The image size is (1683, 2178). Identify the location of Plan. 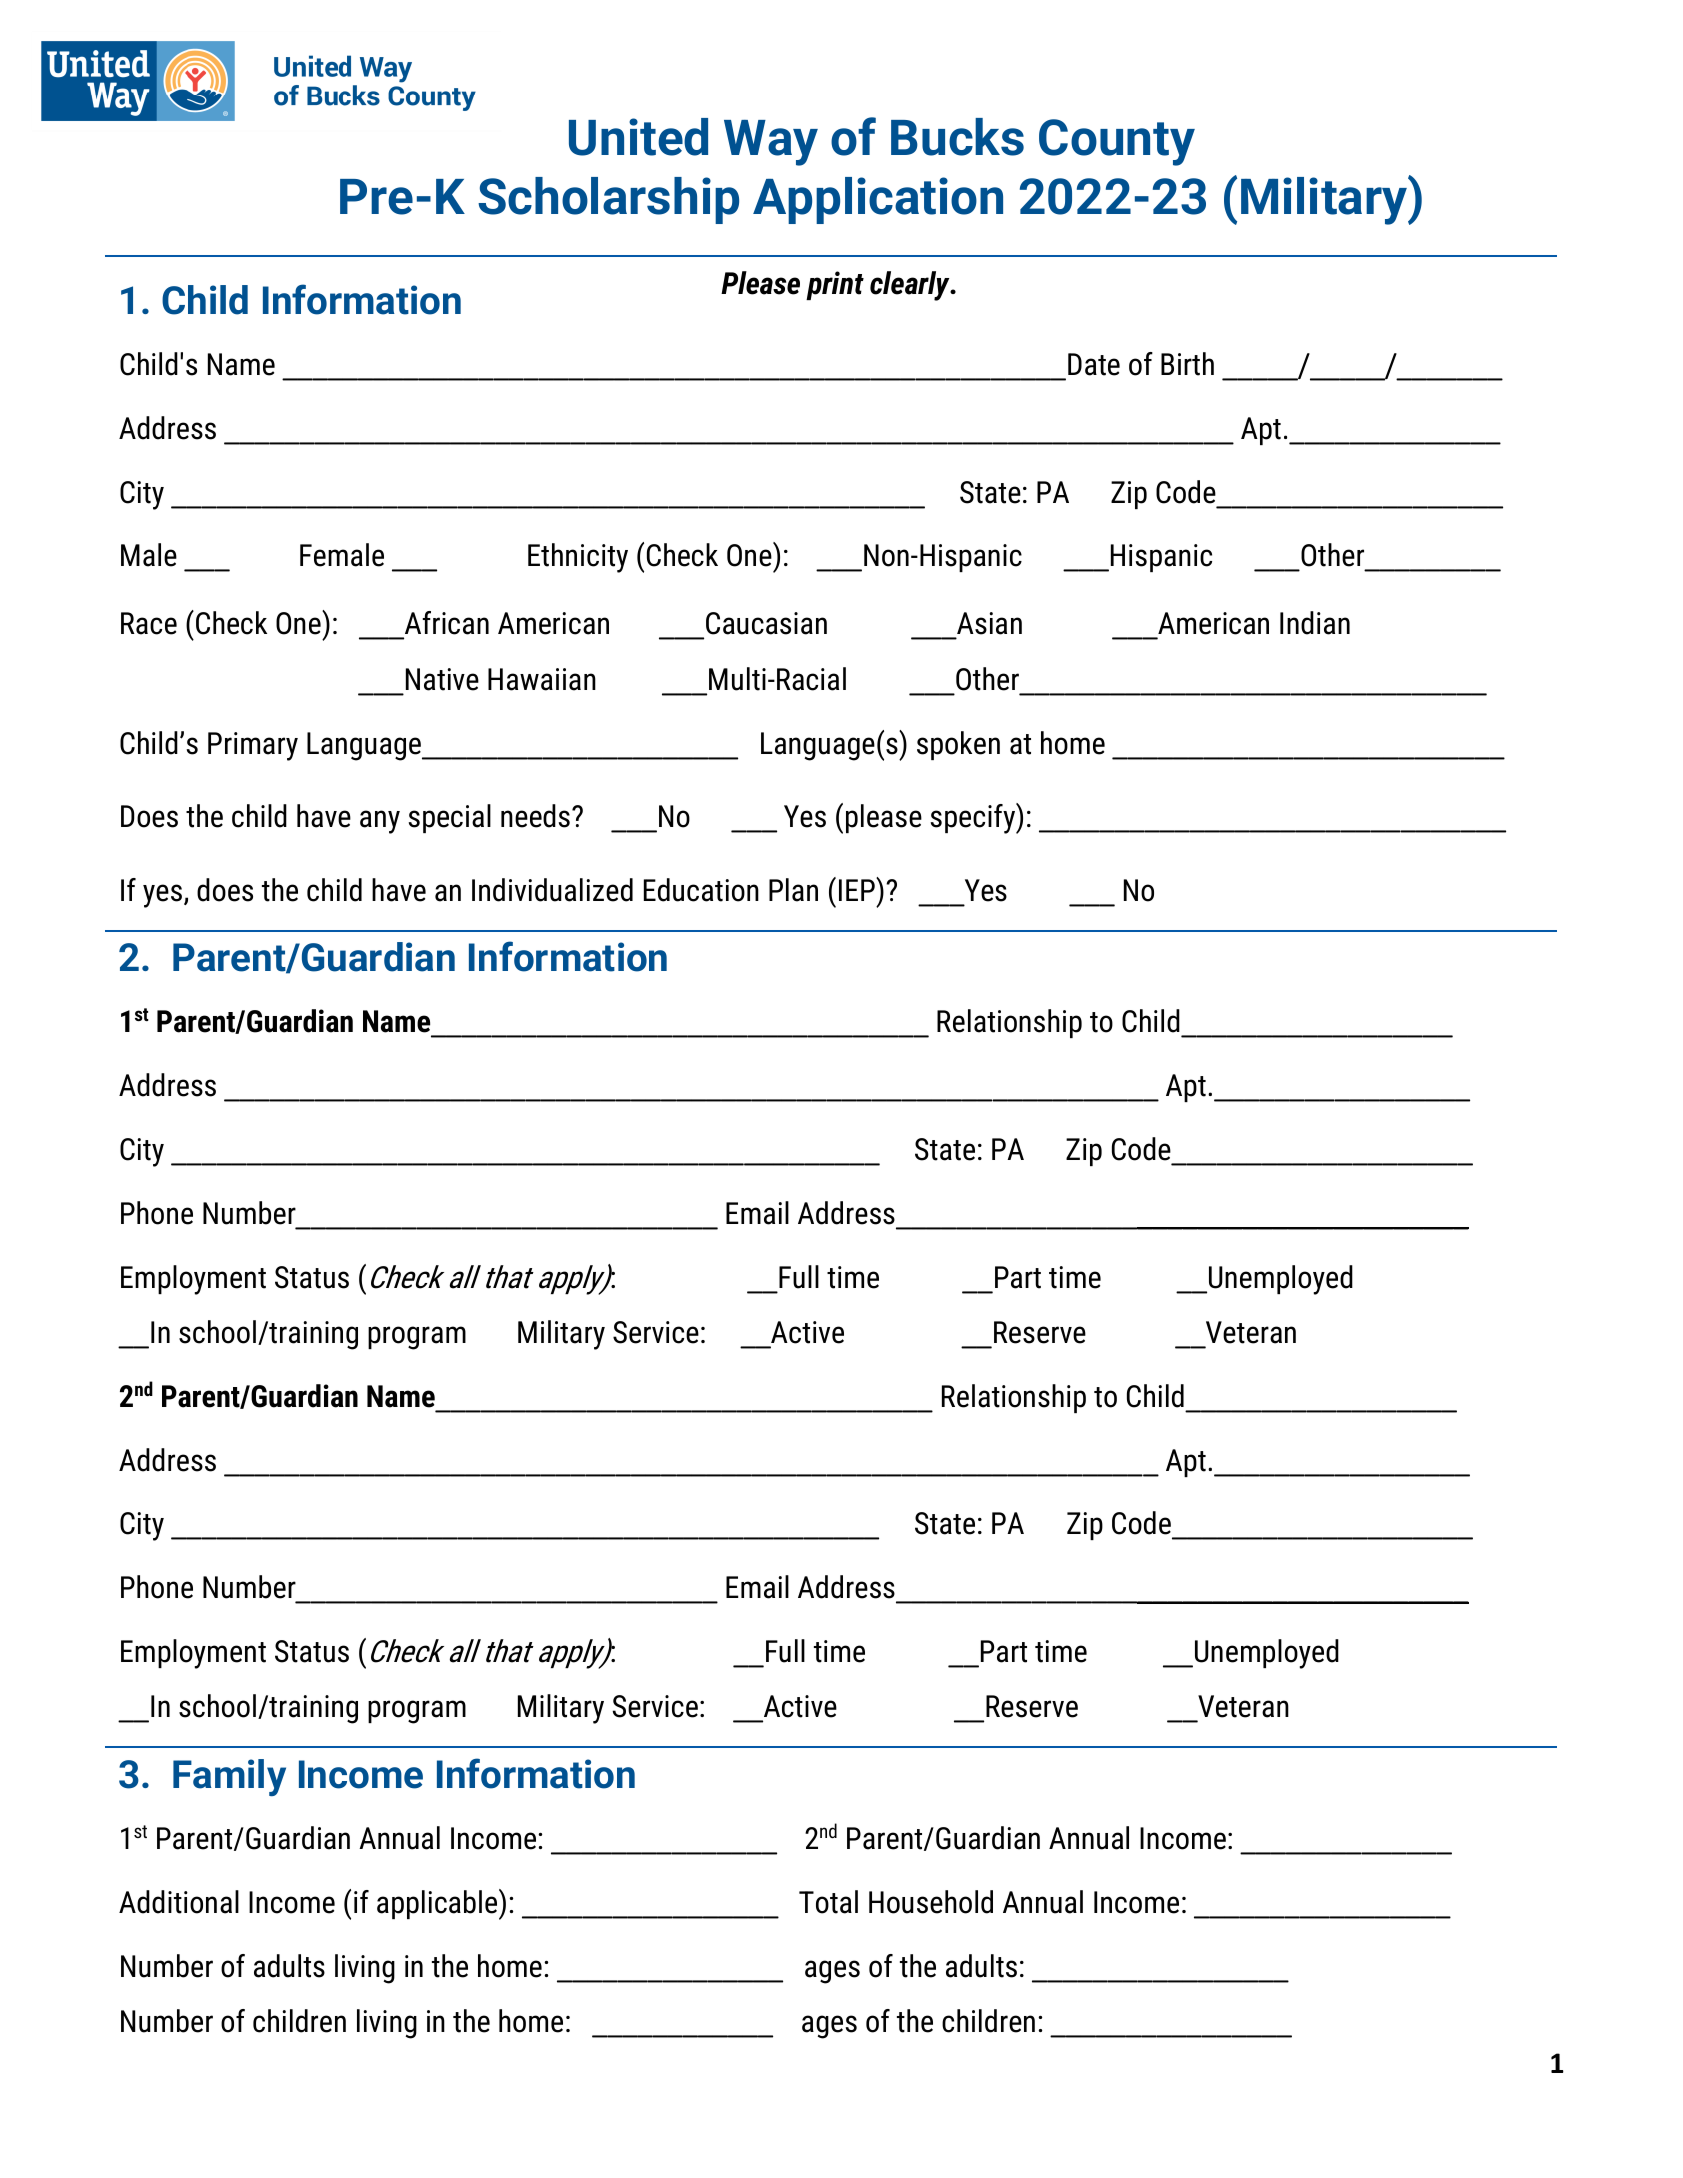
(793, 890).
